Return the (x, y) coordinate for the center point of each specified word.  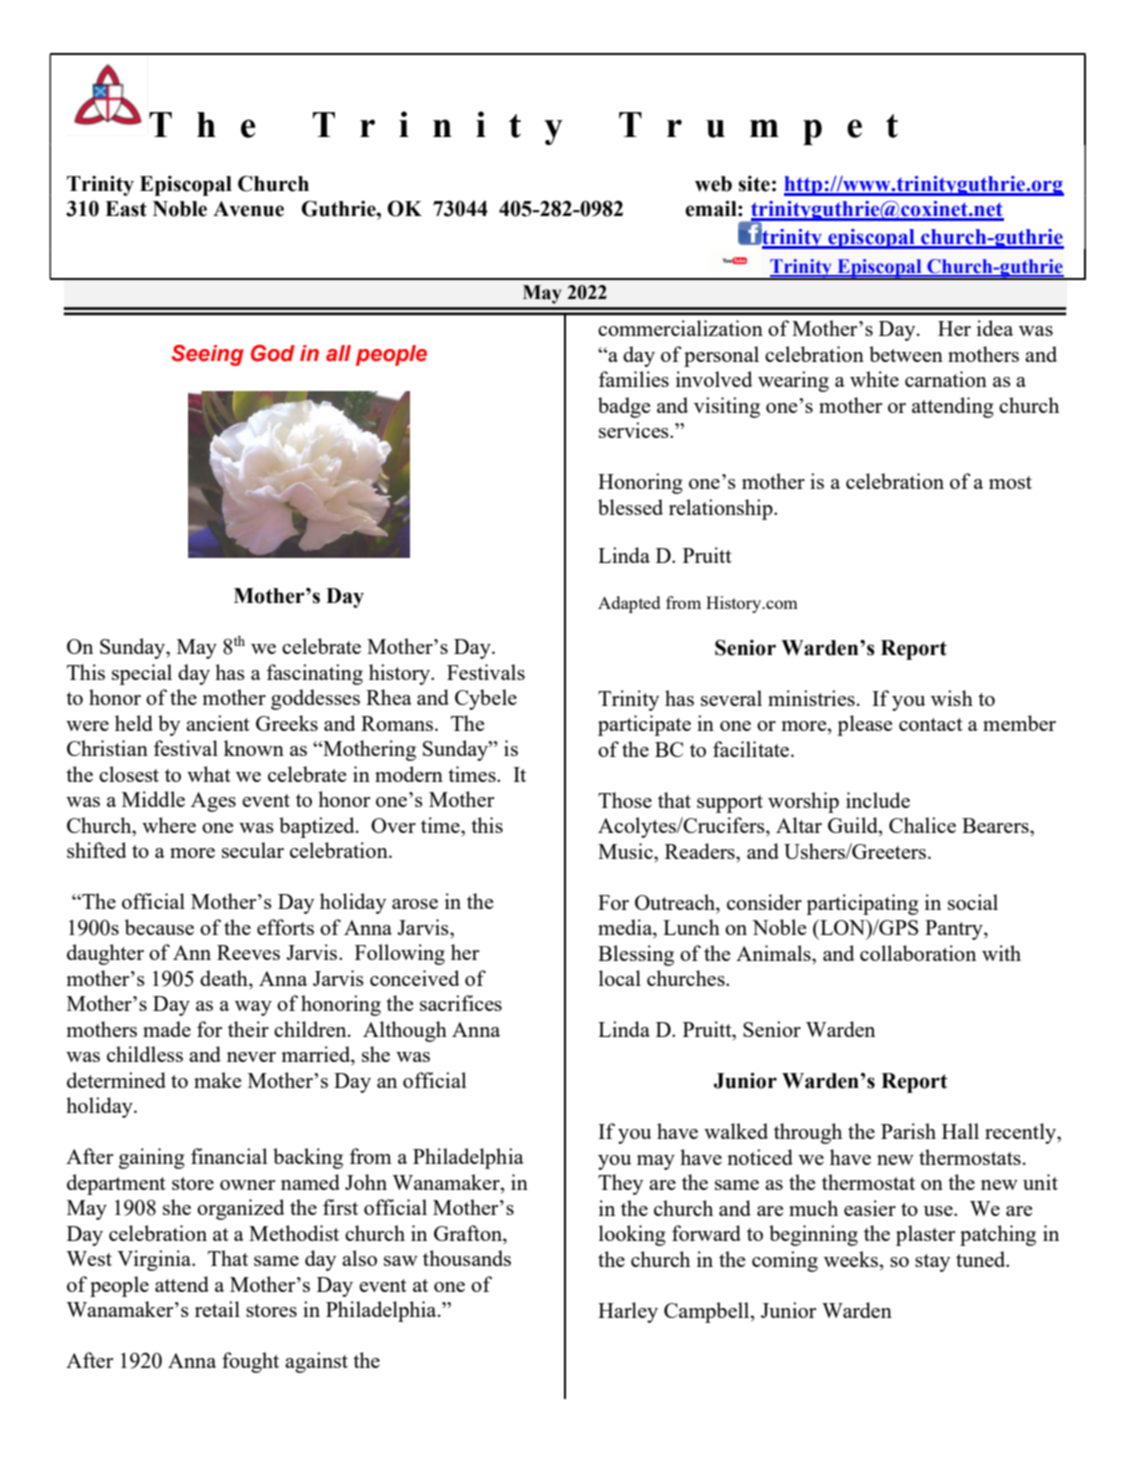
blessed (630, 507)
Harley (628, 1312)
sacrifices (461, 1003)
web (713, 184)
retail (217, 1309)
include (878, 800)
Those (625, 800)
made (167, 1029)
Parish (908, 1131)
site (754, 184)
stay (932, 1263)
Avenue (248, 209)
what (209, 774)
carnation (946, 379)
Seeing (208, 355)
